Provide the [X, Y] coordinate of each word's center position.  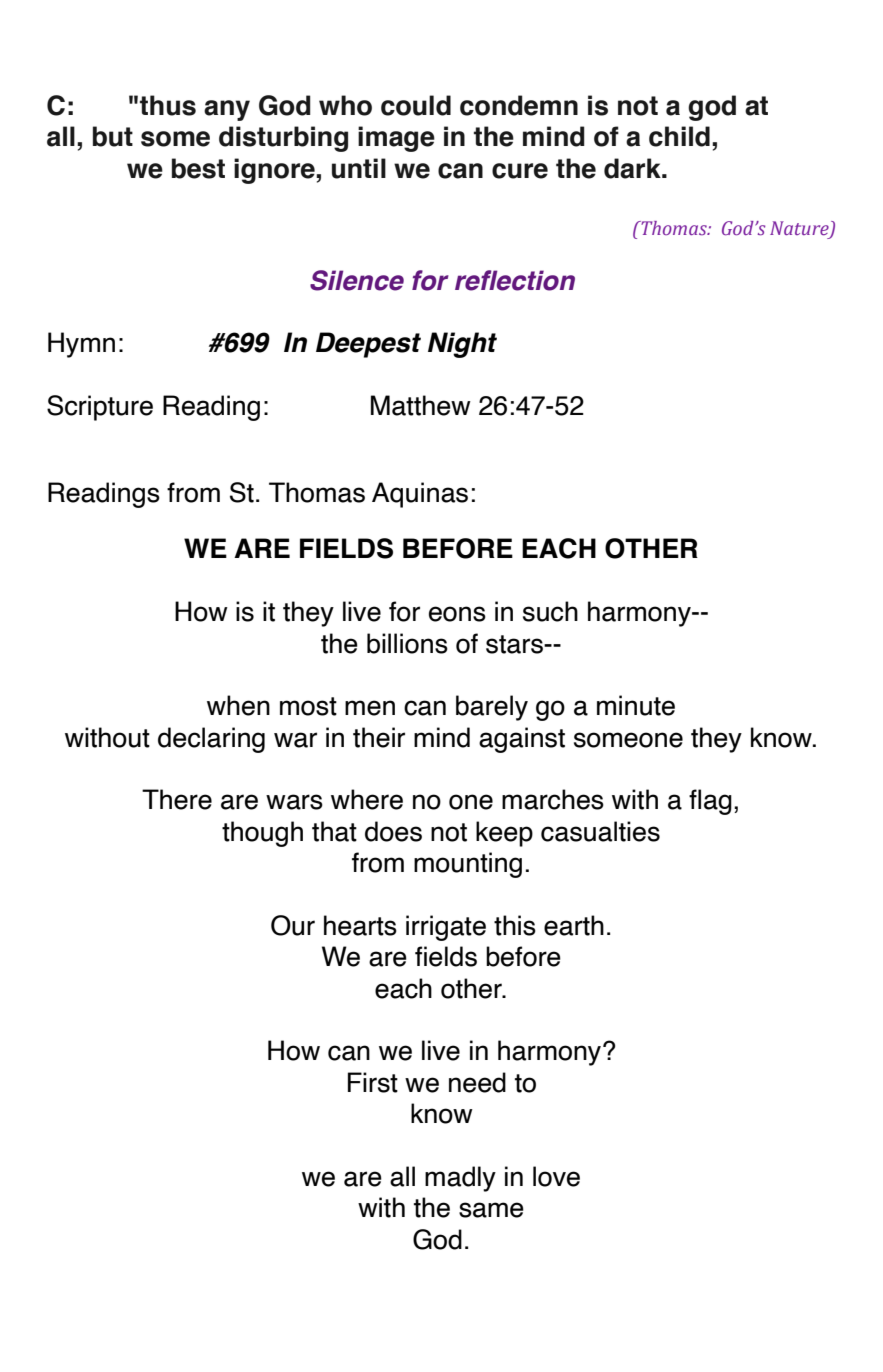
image [396, 139]
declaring [211, 740]
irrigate [446, 928]
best [198, 168]
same [491, 1210]
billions [407, 643]
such [550, 611]
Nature [800, 229]
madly [460, 1179]
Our [293, 925]
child [679, 136]
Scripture [100, 408]
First [373, 1082]
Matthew [421, 405]
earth [574, 925]
